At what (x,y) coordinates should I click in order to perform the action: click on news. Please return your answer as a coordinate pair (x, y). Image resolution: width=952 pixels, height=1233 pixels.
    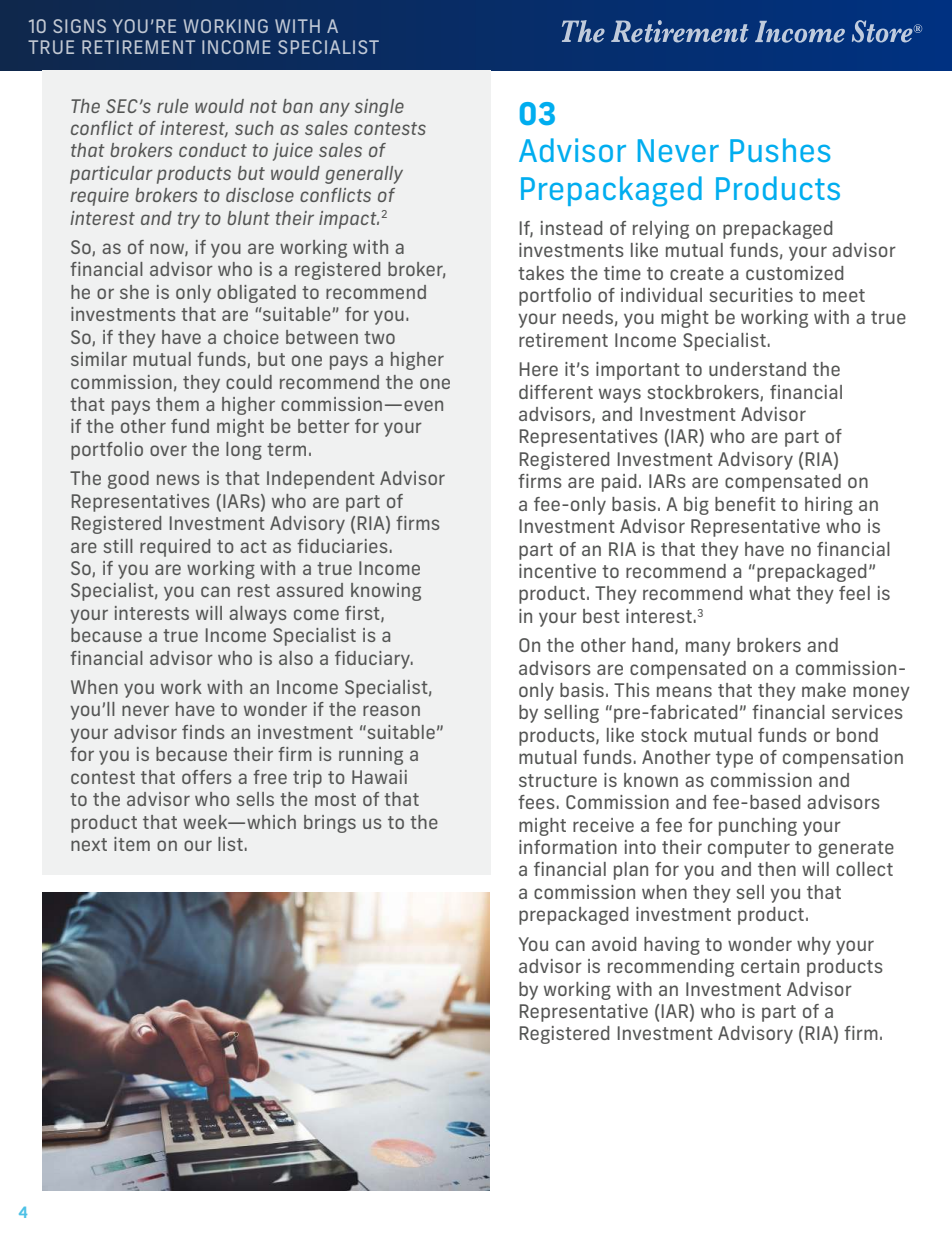
    Looking at the image, I should click on (178, 479).
